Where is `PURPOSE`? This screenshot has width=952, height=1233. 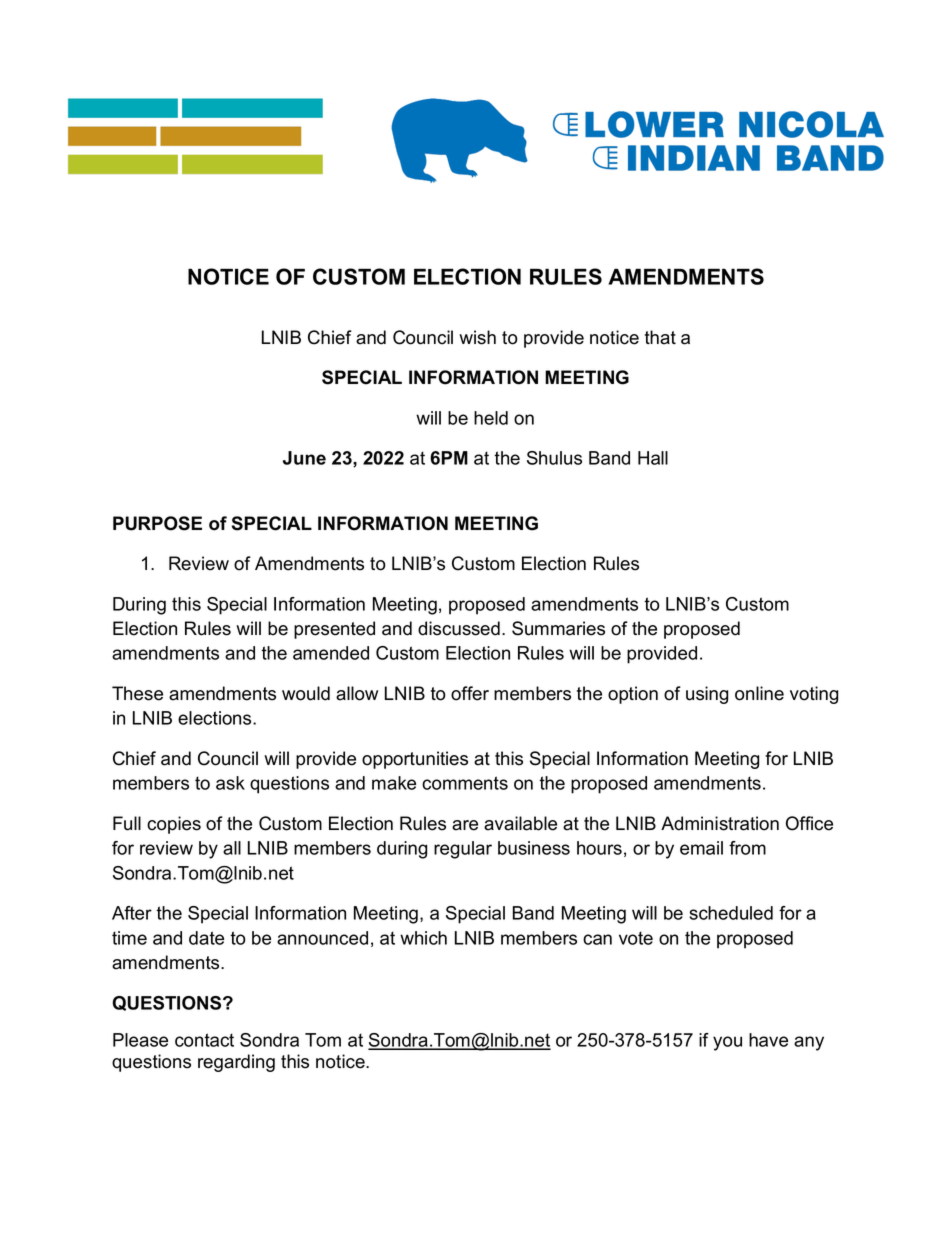
PURPOSE is located at coordinates (157, 523).
